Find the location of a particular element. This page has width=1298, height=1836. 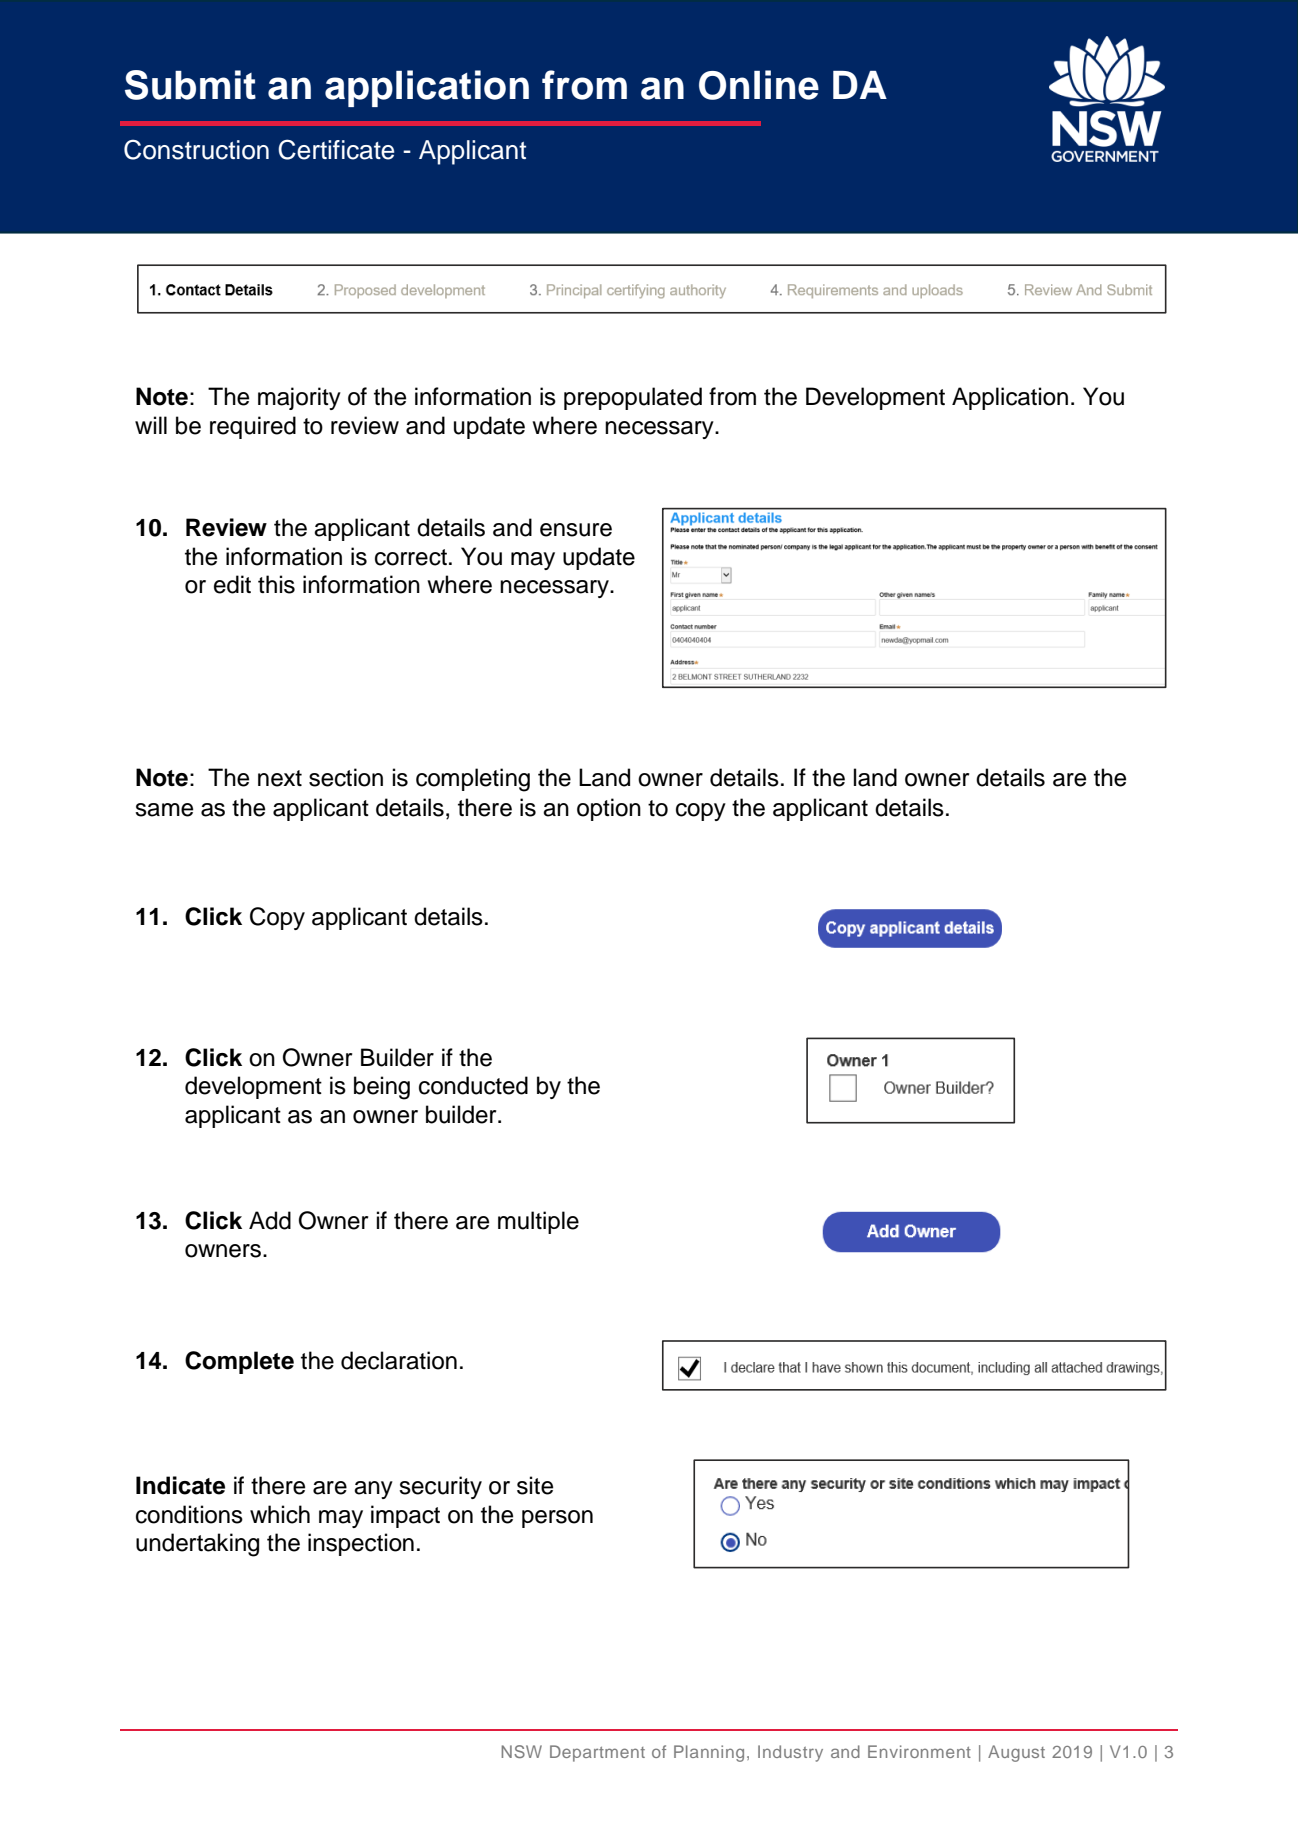

this is located at coordinates (276, 584).
